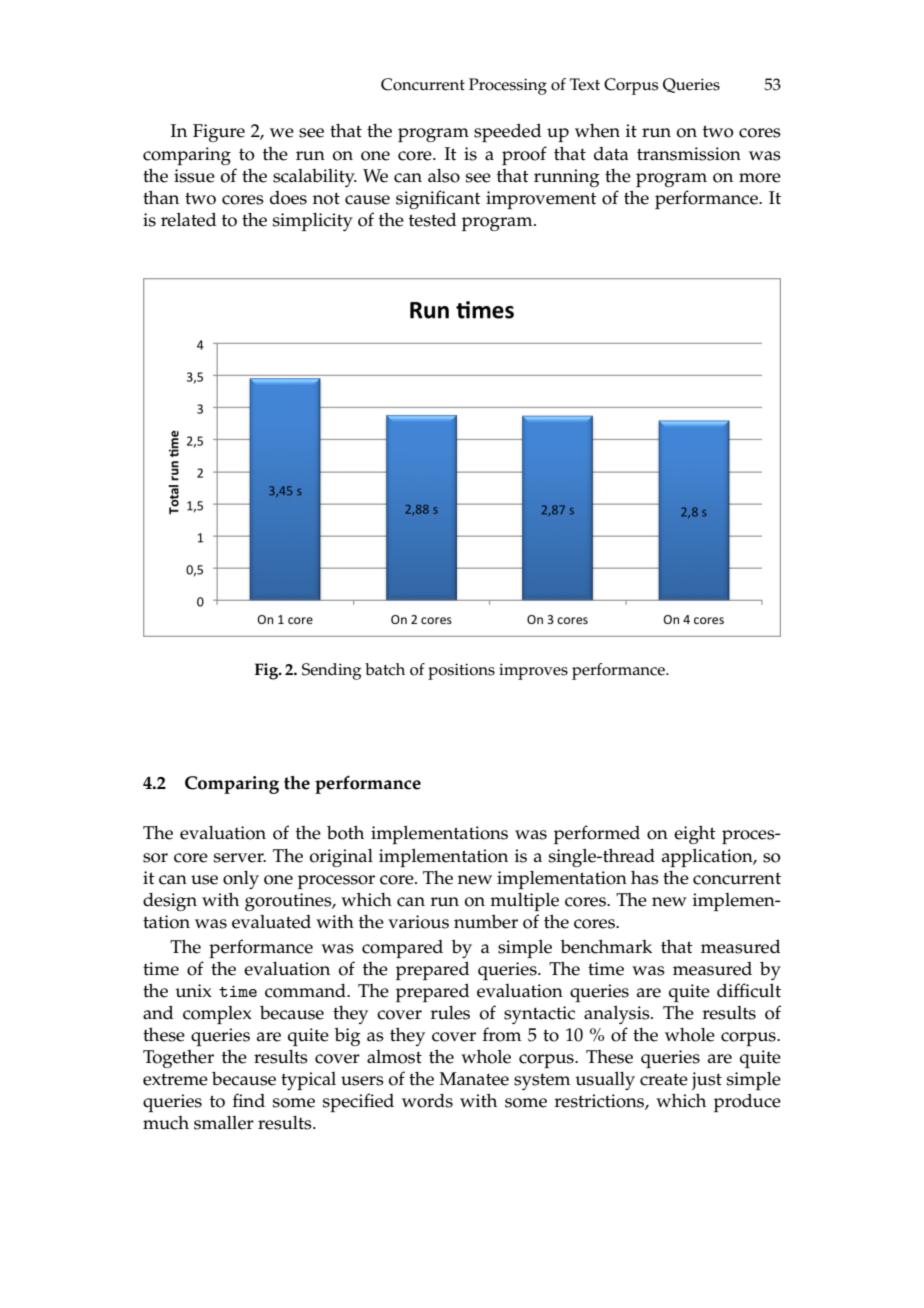  I want to click on positions, so click(461, 671).
